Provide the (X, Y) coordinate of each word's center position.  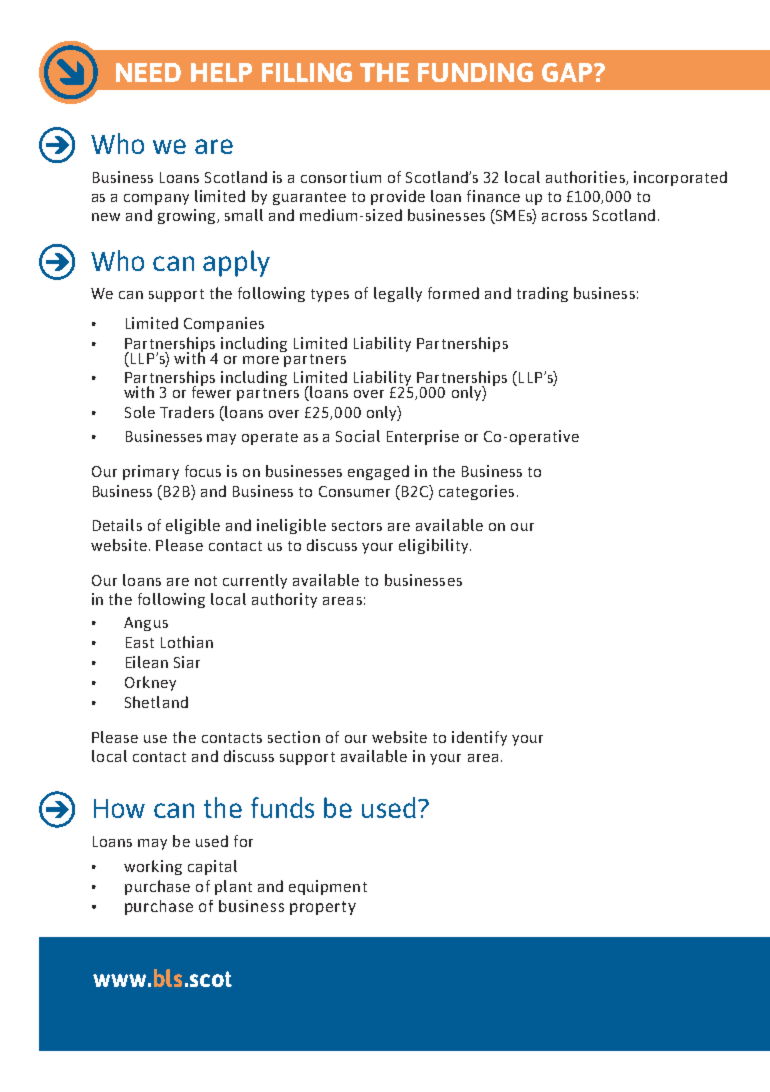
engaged (378, 472)
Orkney (150, 683)
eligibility (435, 546)
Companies (224, 324)
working (153, 867)
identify (479, 738)
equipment (328, 887)
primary (151, 472)
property (323, 908)
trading (542, 294)
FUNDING (475, 72)
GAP (568, 72)
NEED (148, 72)
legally (398, 294)
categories (476, 492)
